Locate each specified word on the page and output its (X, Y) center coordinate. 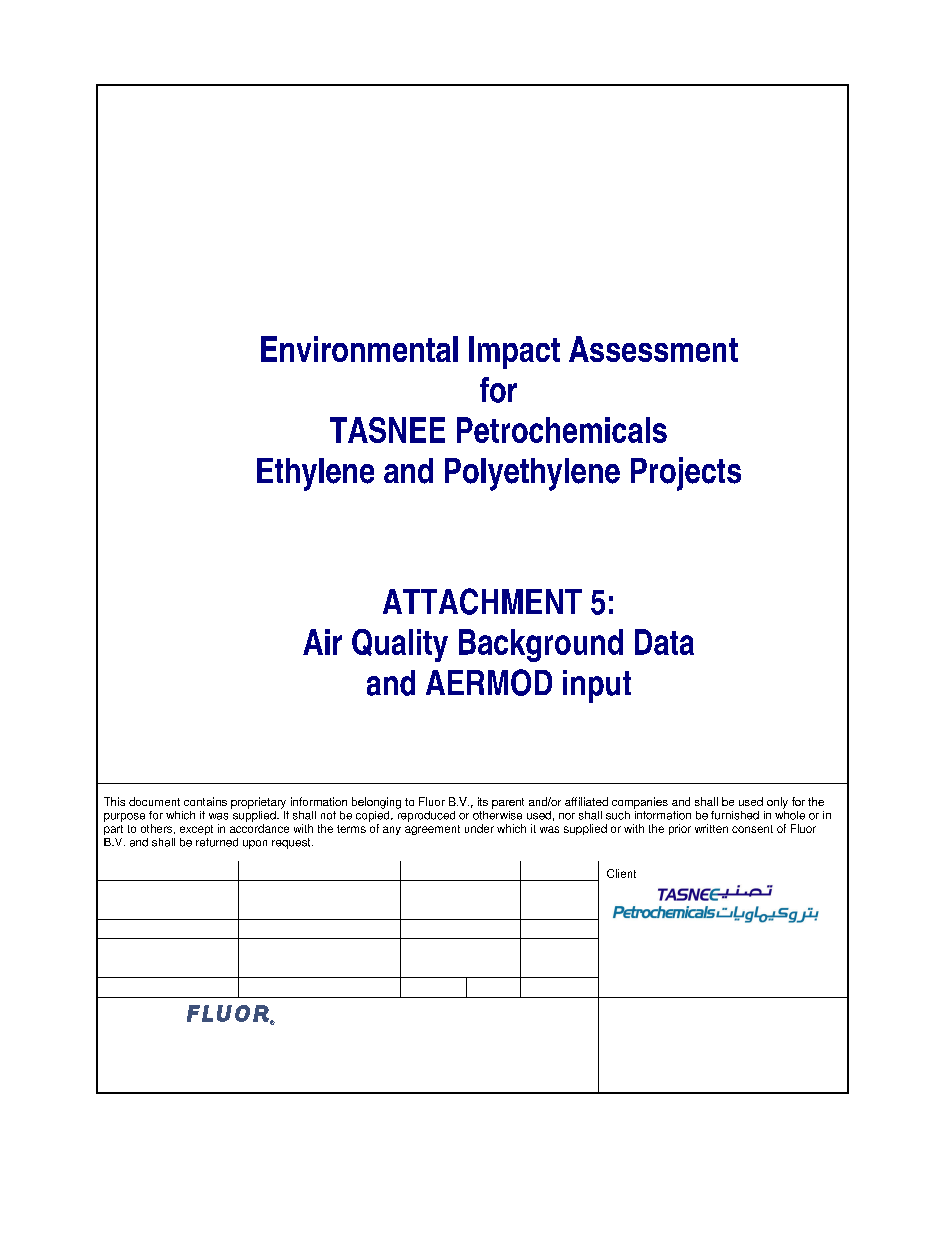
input (597, 686)
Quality (400, 645)
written (711, 828)
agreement (432, 830)
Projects (686, 474)
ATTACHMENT (482, 601)
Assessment (653, 349)
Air (322, 642)
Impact (514, 352)
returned (217, 842)
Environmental (359, 349)
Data (664, 642)
